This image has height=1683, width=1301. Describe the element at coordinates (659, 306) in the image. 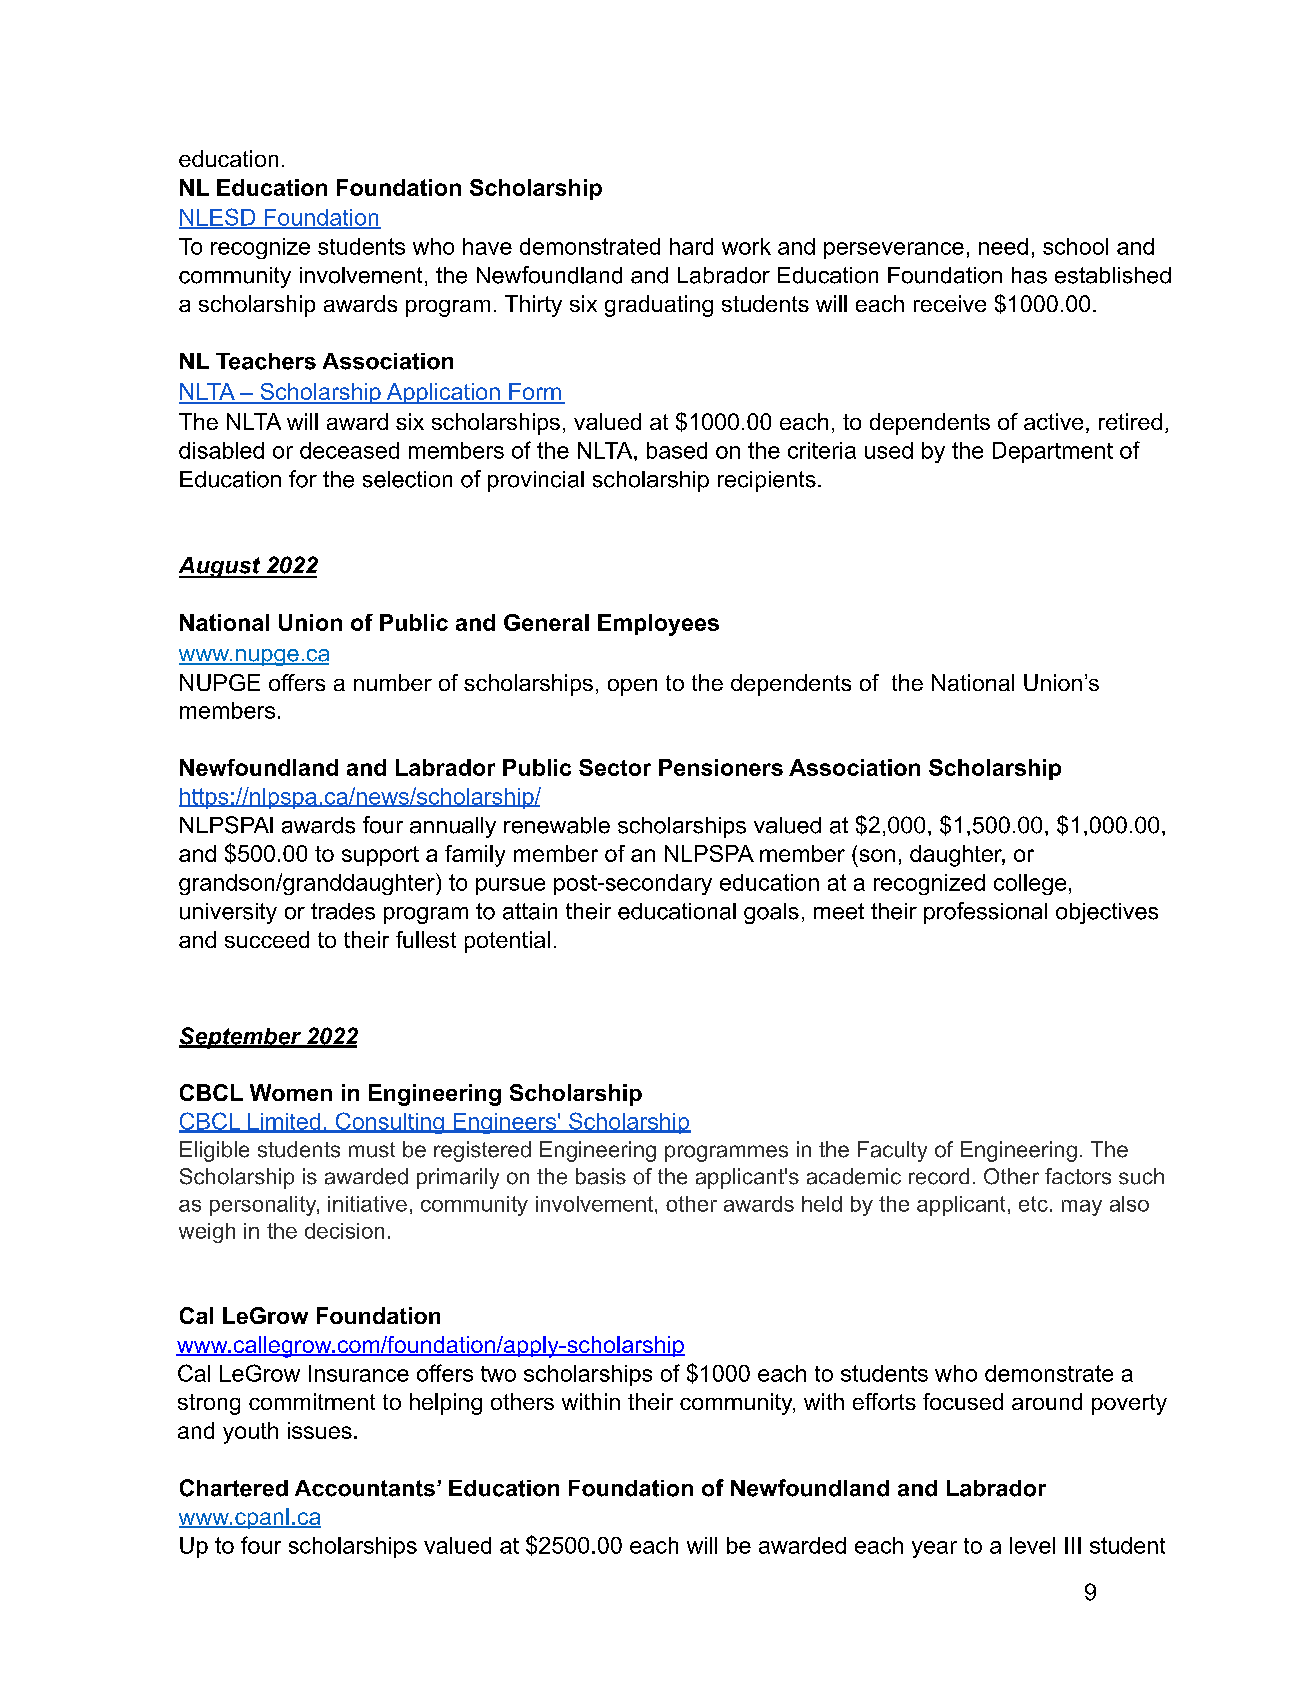

I see `graduating` at that location.
